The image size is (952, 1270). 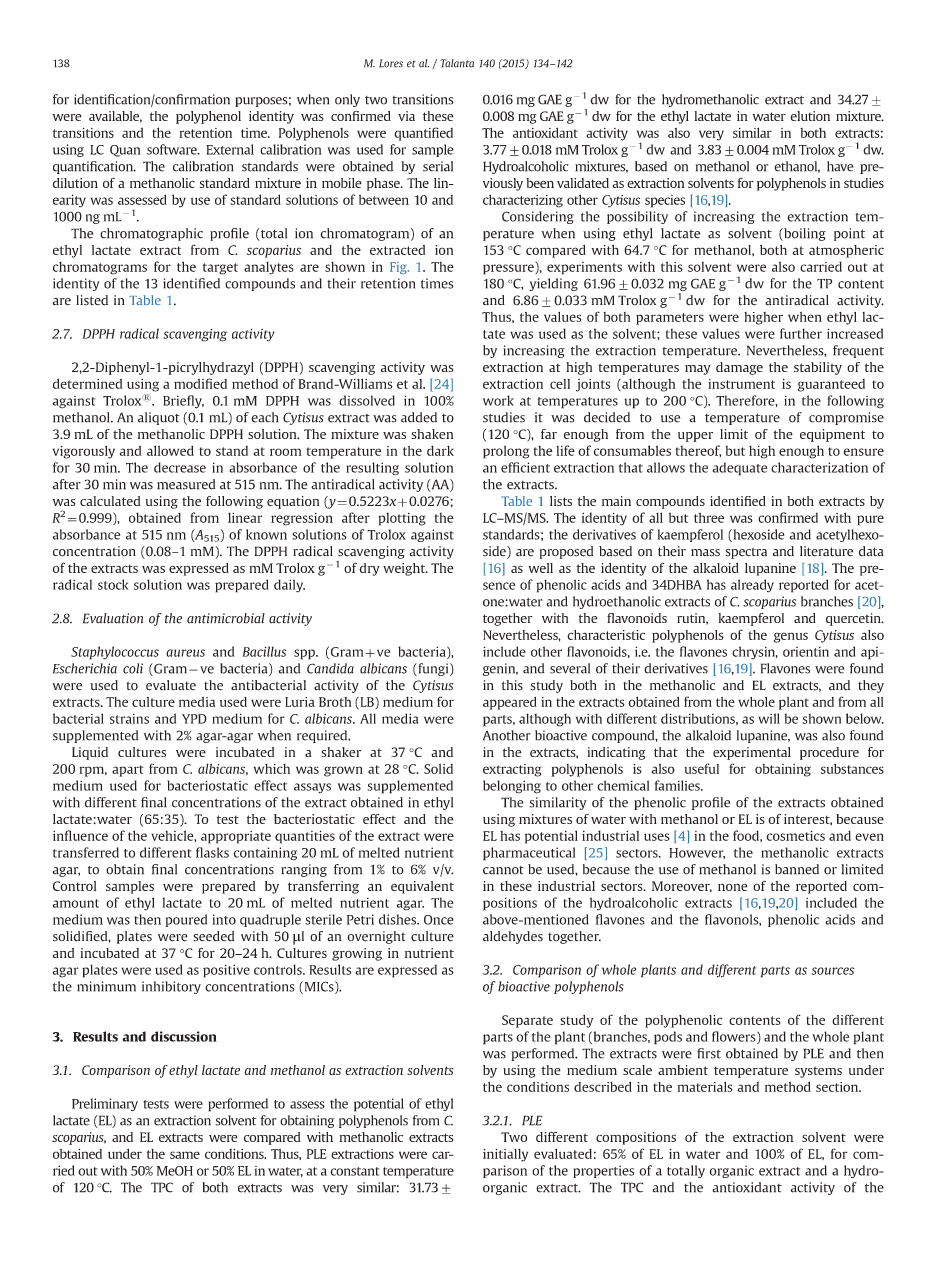 I want to click on fungi, so click(x=433, y=669).
